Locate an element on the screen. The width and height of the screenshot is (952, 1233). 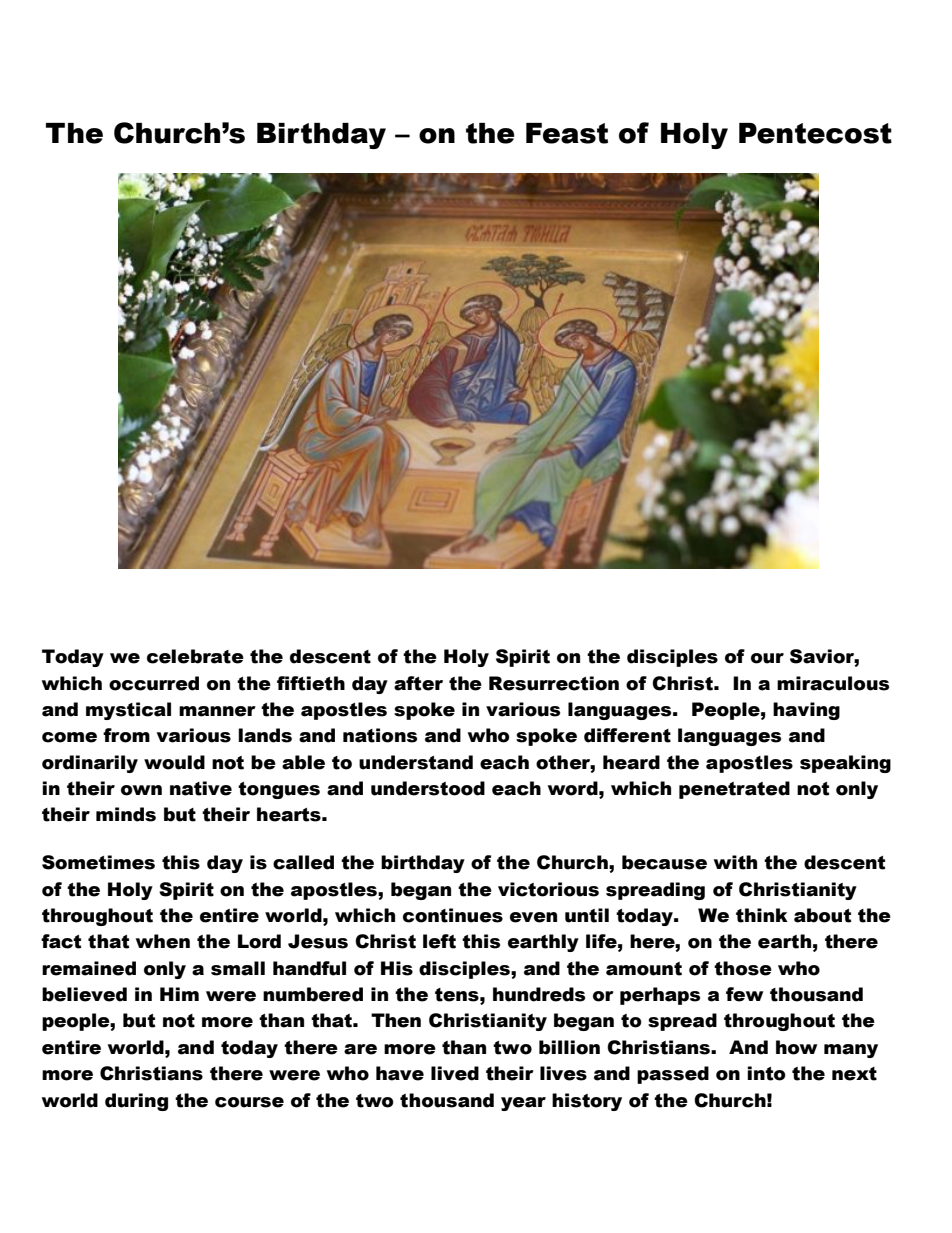
Feast is located at coordinates (567, 133).
